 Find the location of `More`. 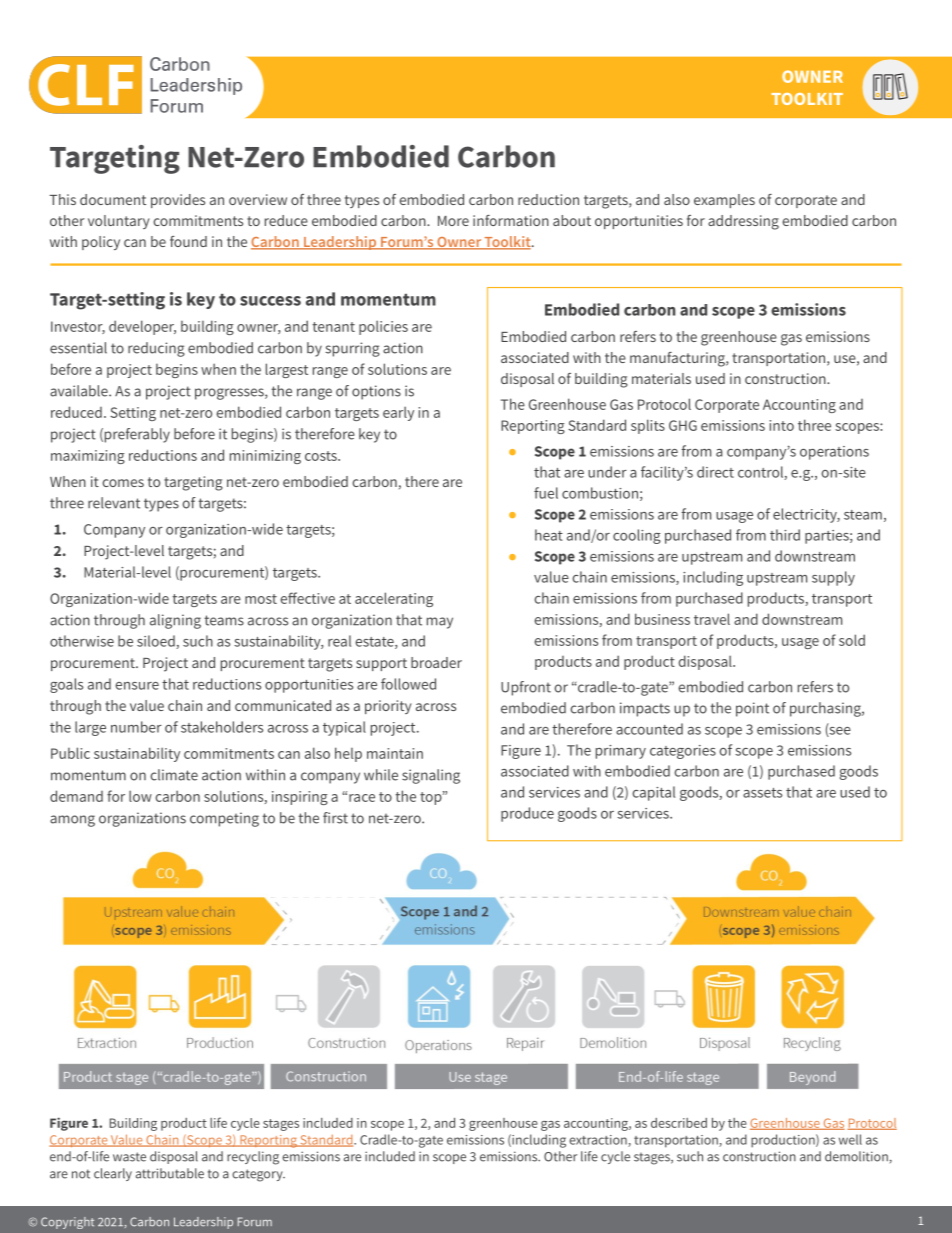

More is located at coordinates (453, 221).
